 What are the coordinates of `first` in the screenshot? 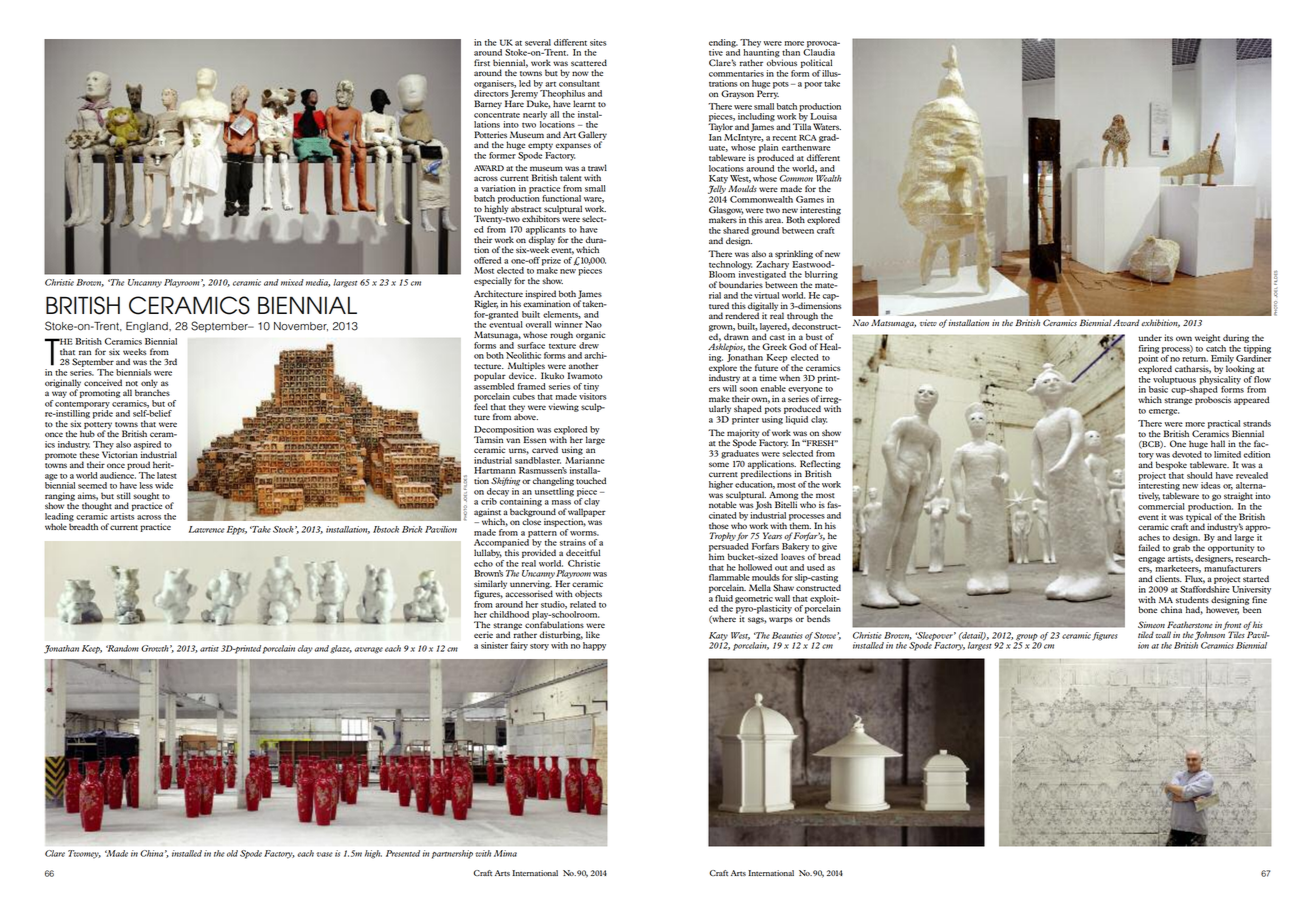 It's located at (482, 62).
